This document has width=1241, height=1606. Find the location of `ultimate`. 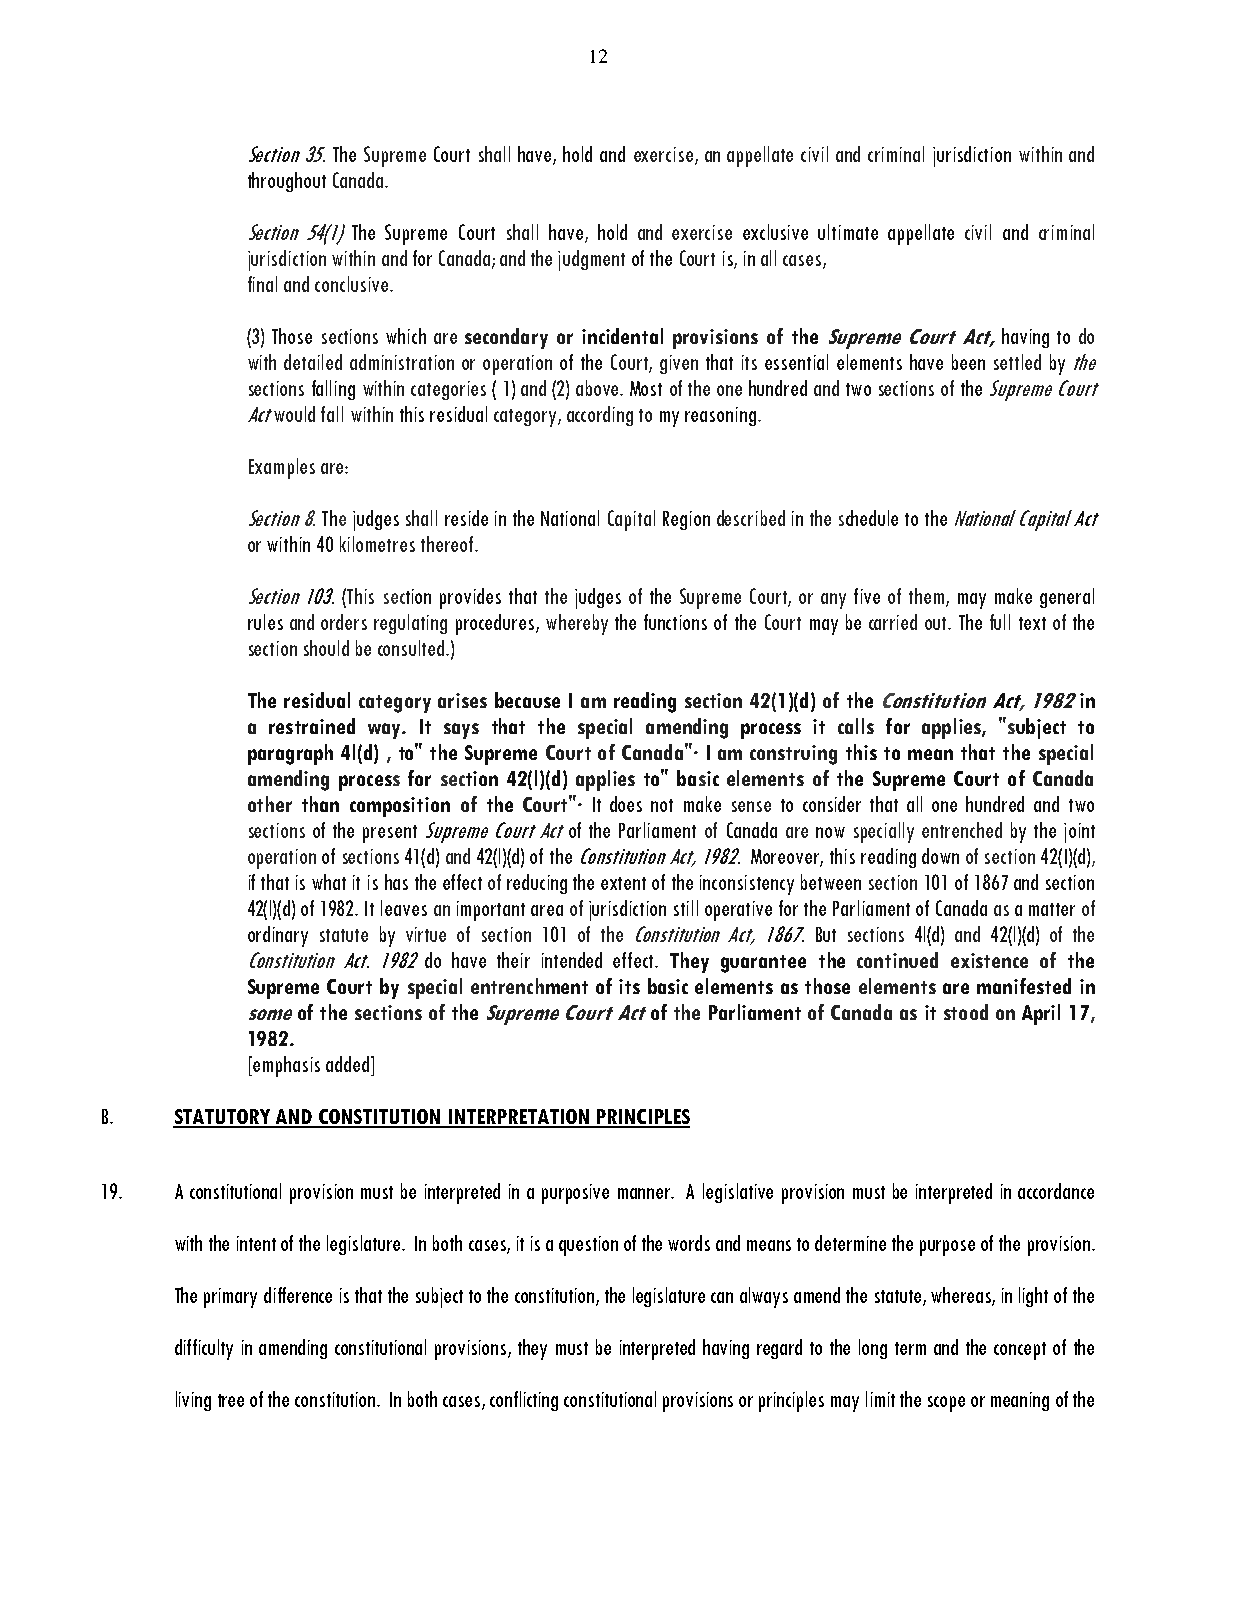

ultimate is located at coordinates (848, 232).
